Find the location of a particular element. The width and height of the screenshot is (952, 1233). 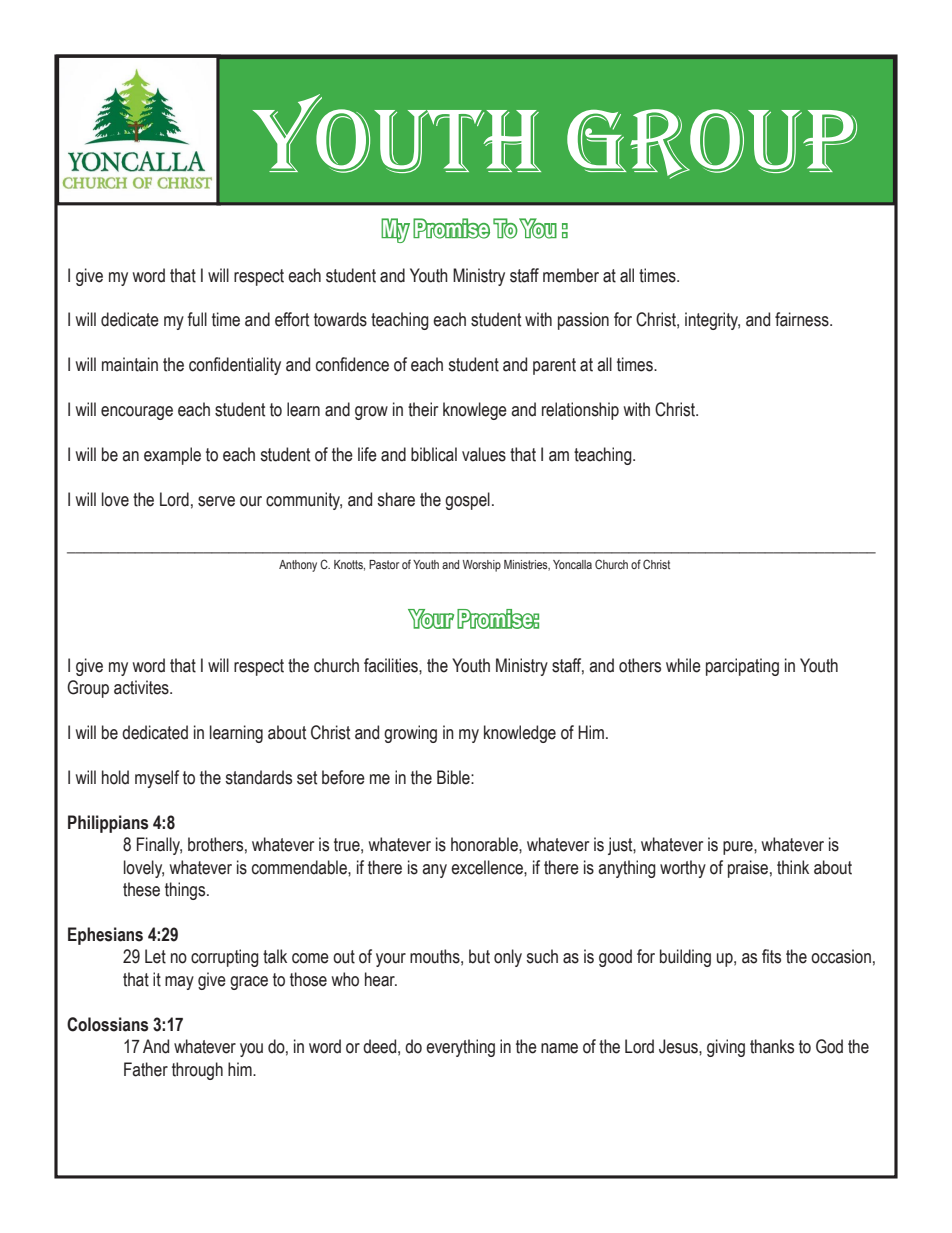

while is located at coordinates (683, 665).
